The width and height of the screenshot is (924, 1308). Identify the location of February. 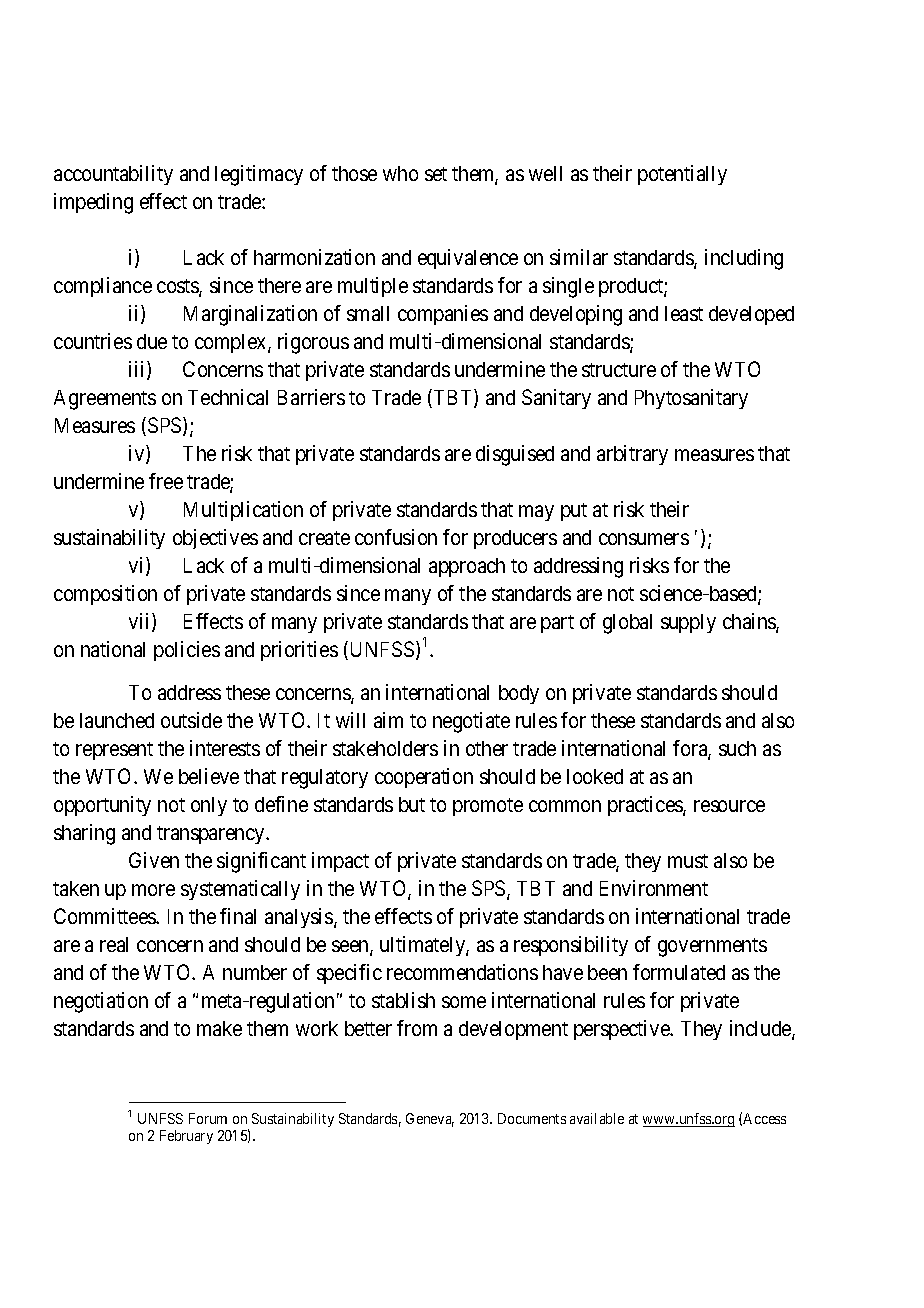
(186, 1137).
